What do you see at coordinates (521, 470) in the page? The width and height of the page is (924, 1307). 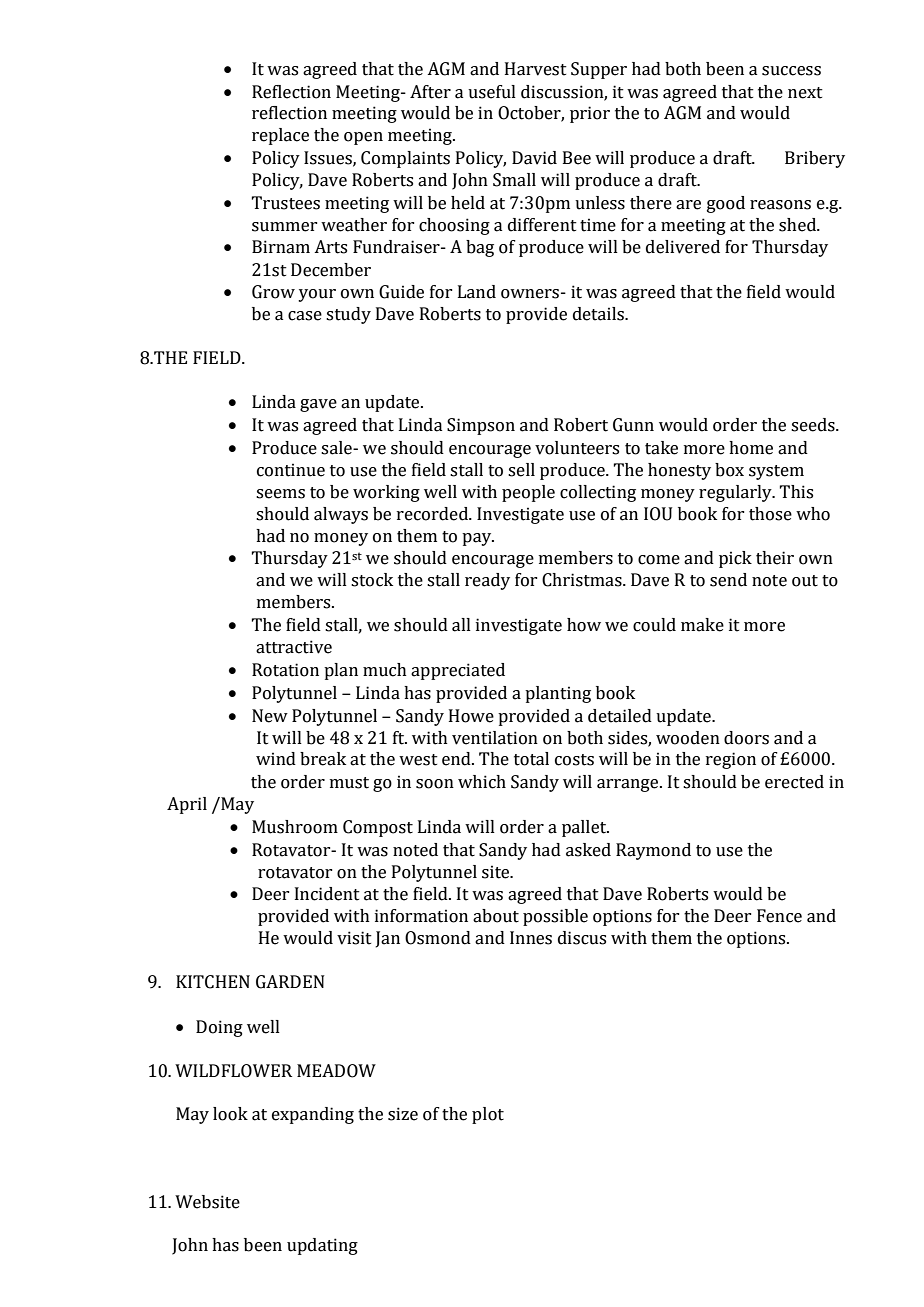 I see `sell` at bounding box center [521, 470].
